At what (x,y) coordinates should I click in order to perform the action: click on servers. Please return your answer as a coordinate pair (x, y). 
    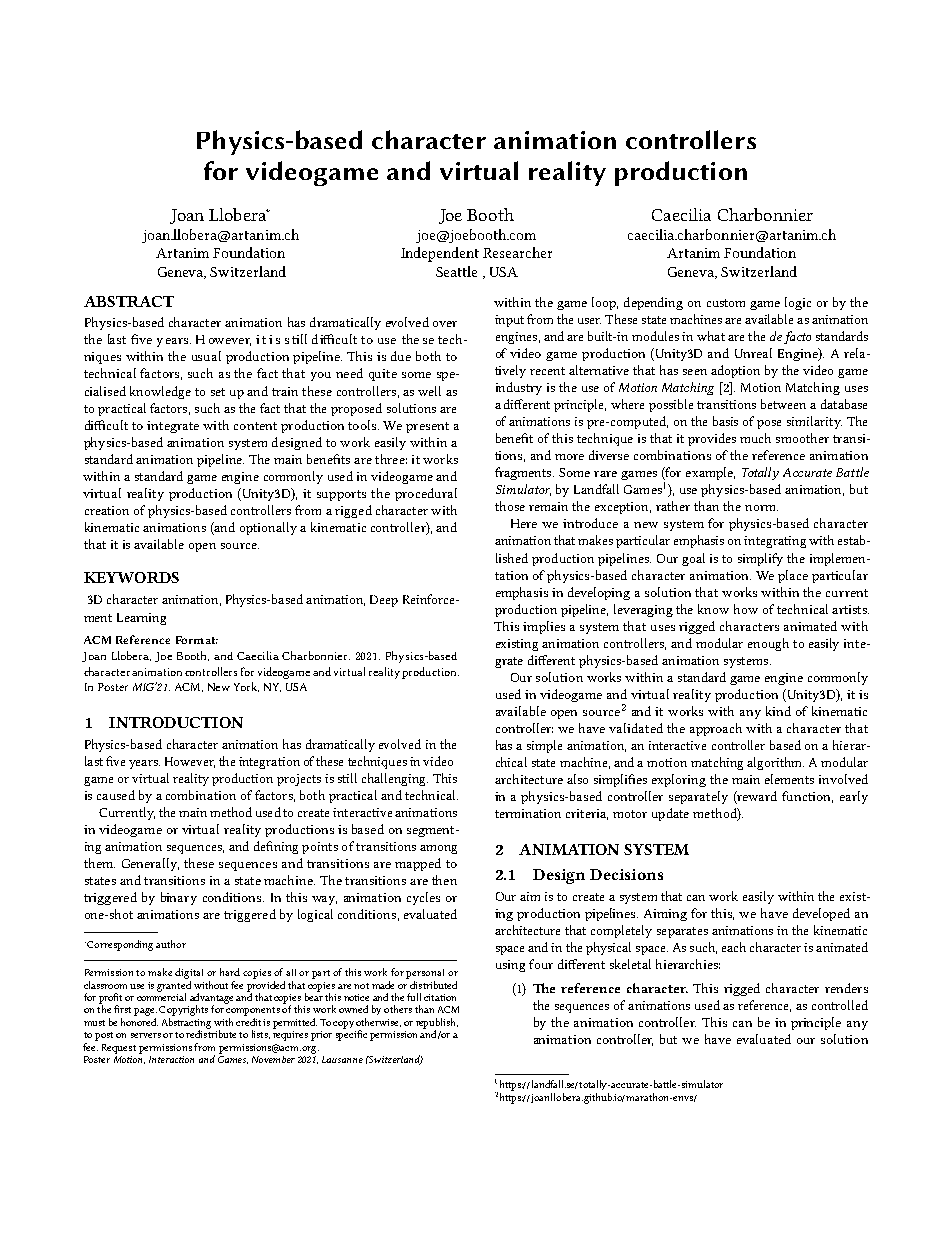
    Looking at the image, I should click on (146, 1035).
